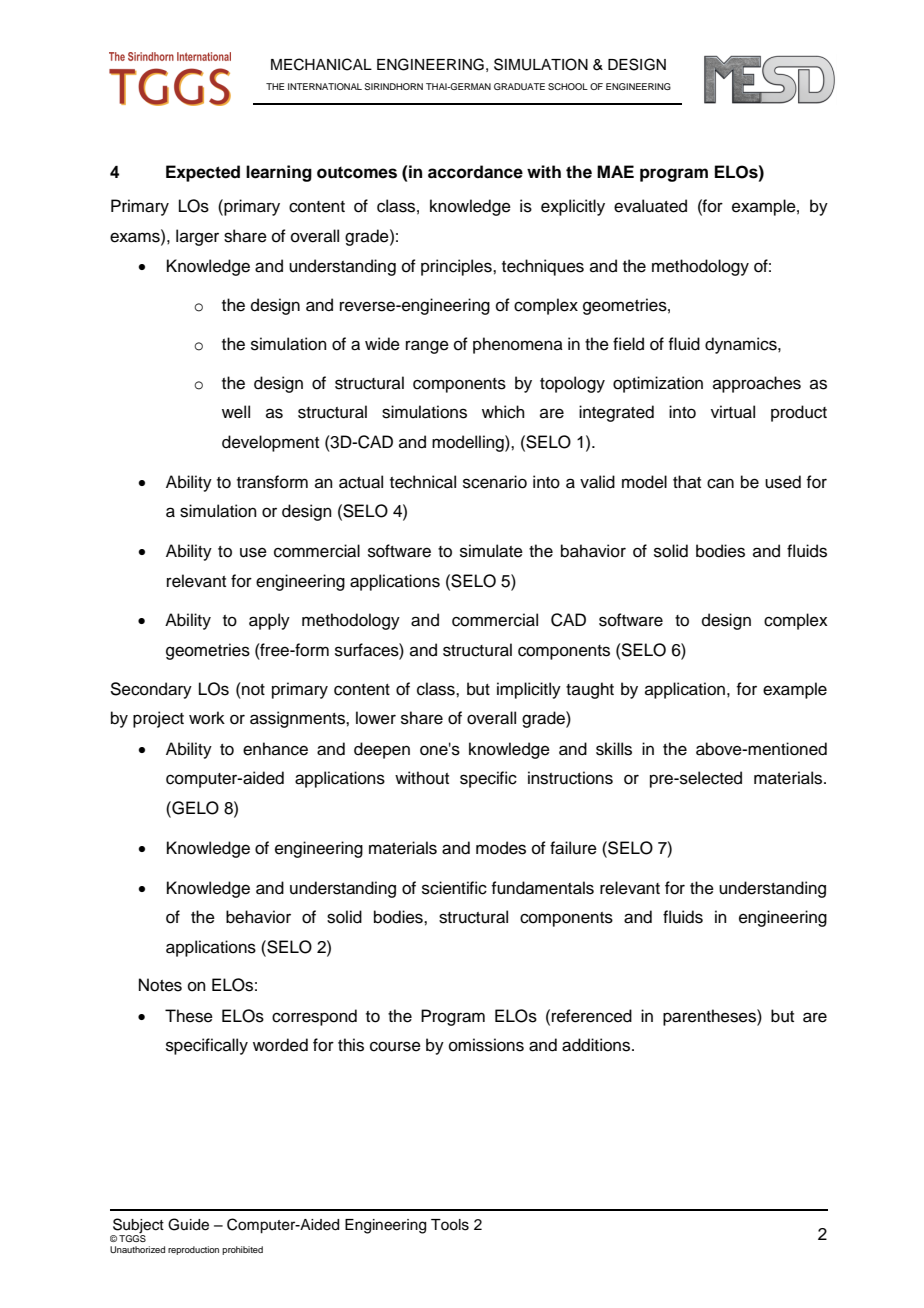 The image size is (924, 1308). I want to click on additions, so click(597, 1045).
